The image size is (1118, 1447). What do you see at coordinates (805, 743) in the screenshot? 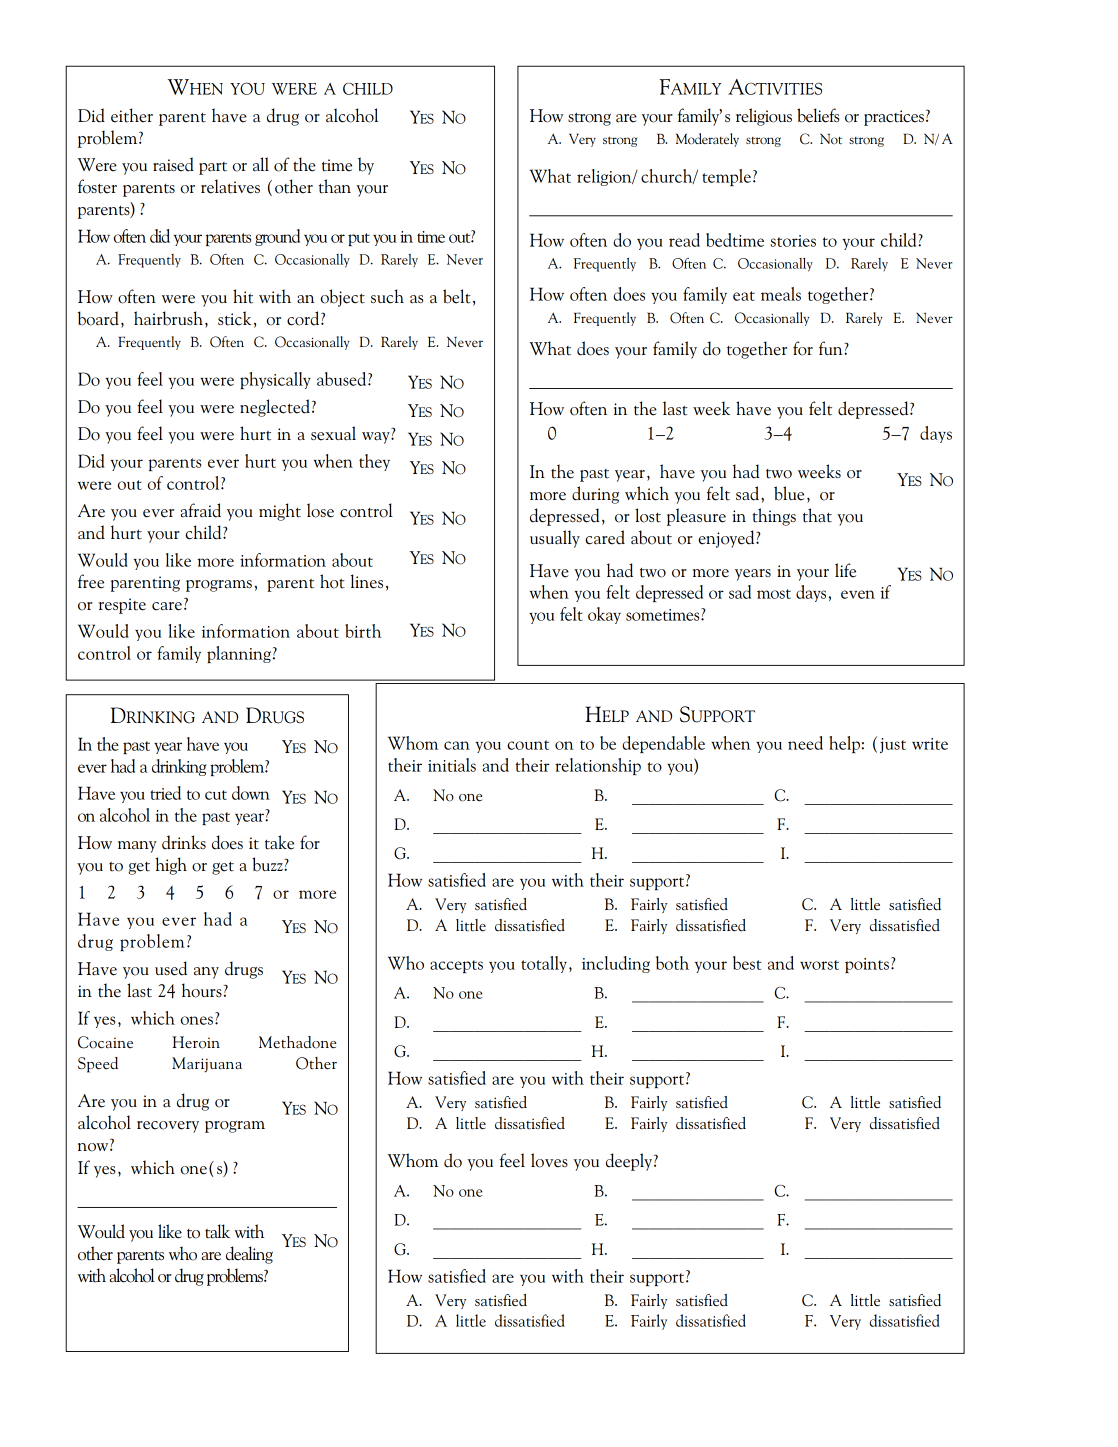
I see `need` at bounding box center [805, 743].
